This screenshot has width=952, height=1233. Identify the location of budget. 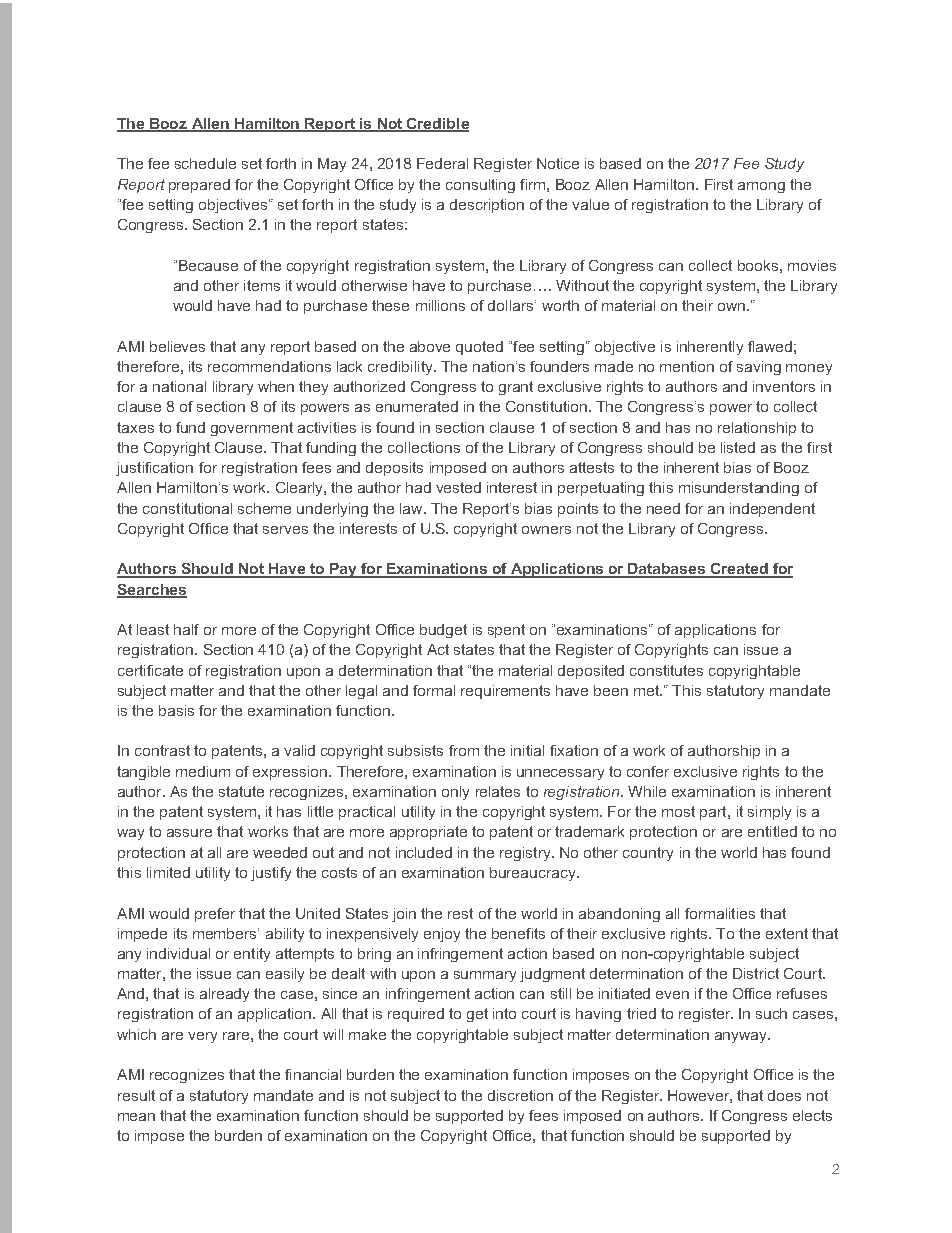
(443, 631).
